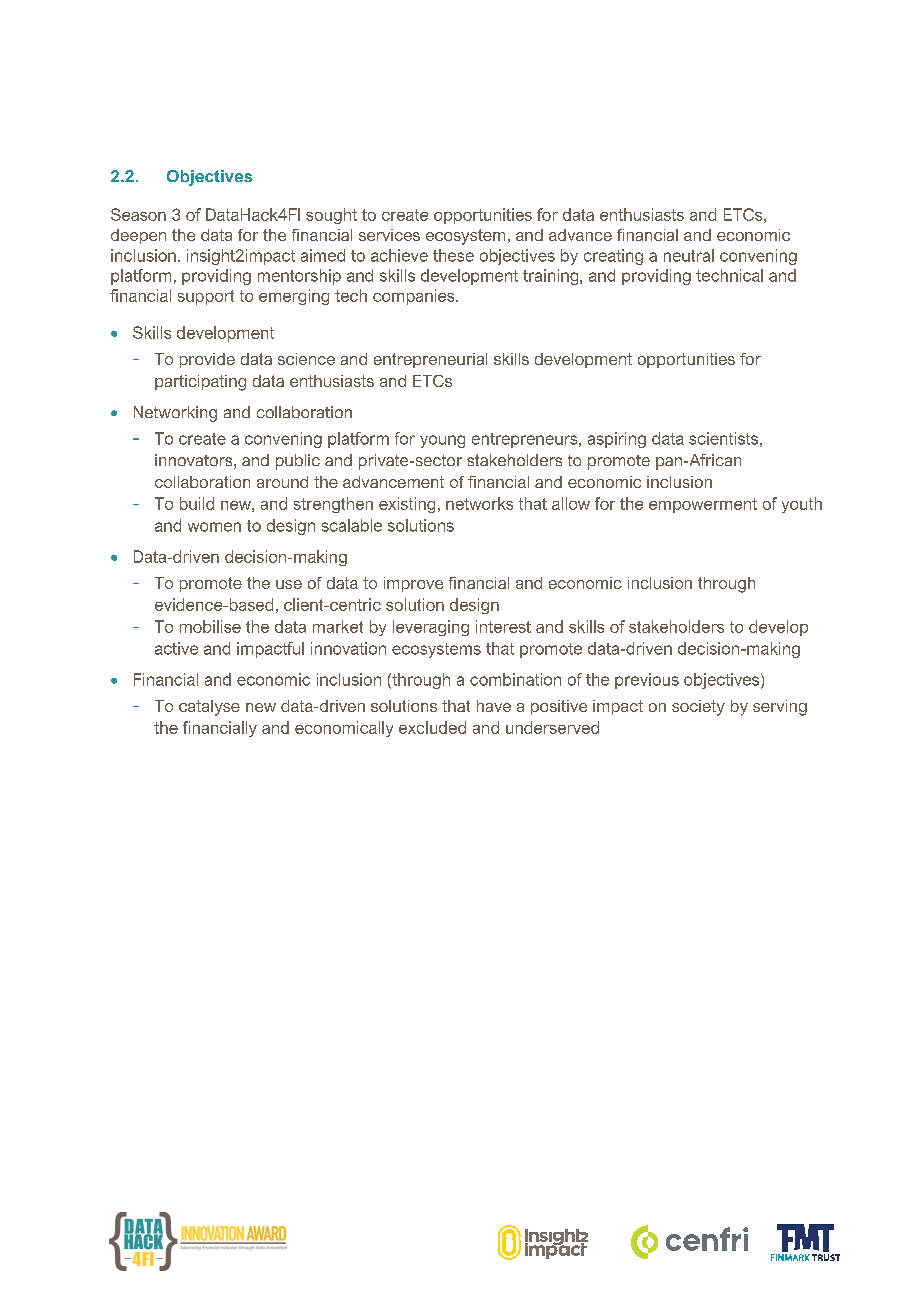  Describe the element at coordinates (209, 708) in the document. I see `catalyse` at that location.
